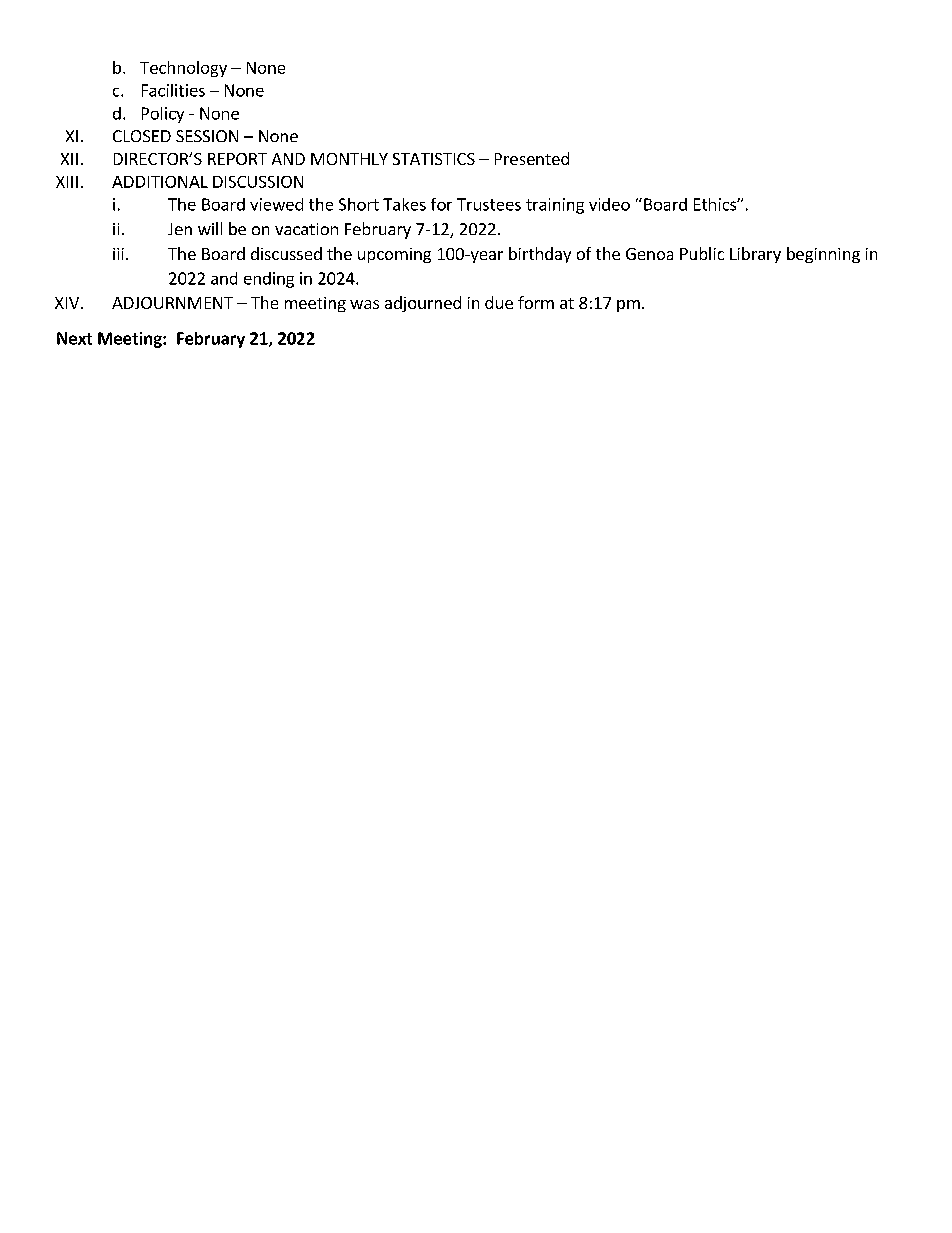 The image size is (952, 1233). Describe the element at coordinates (536, 302) in the screenshot. I see `form` at that location.
